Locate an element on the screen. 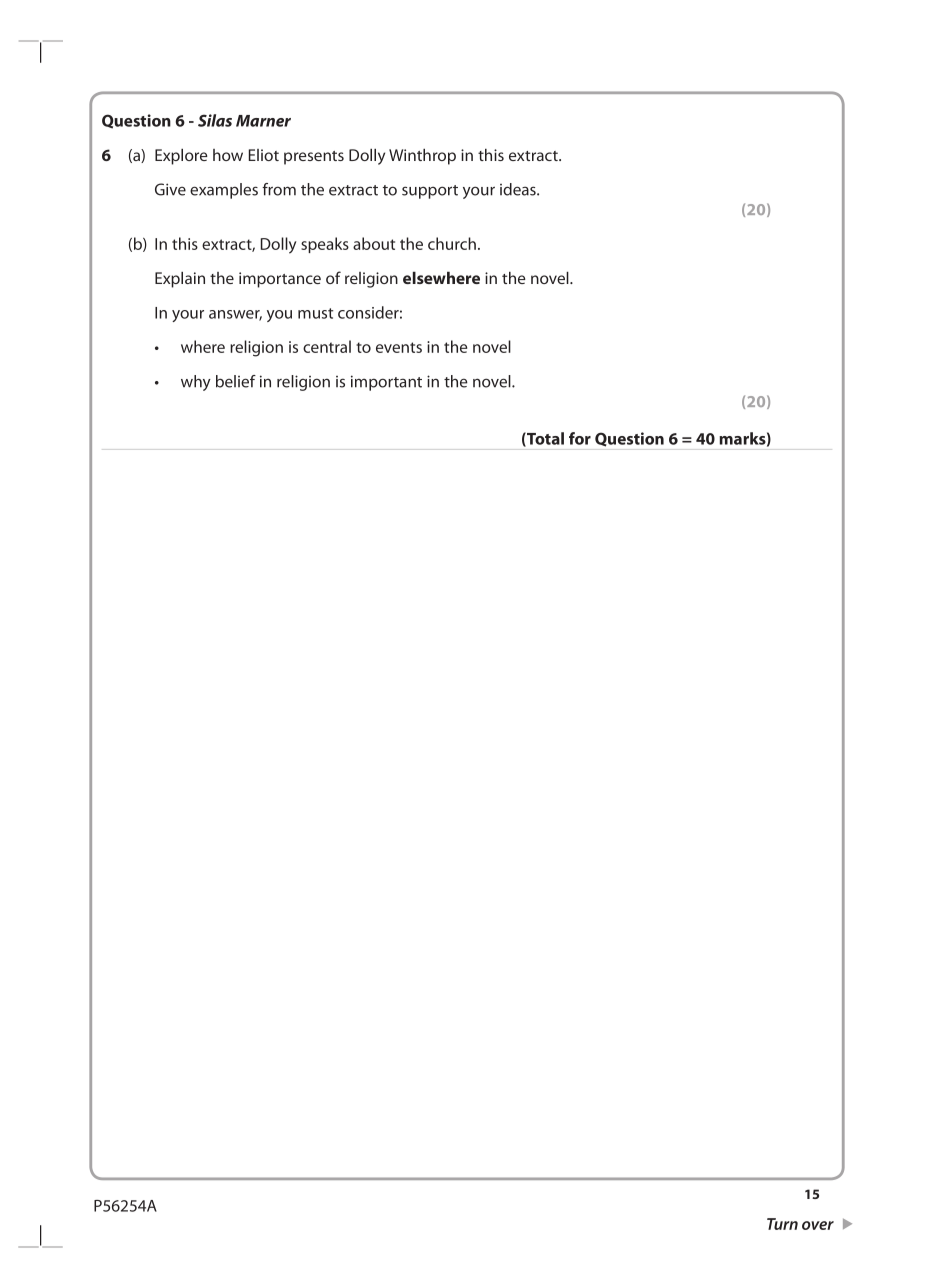  events is located at coordinates (399, 347).
